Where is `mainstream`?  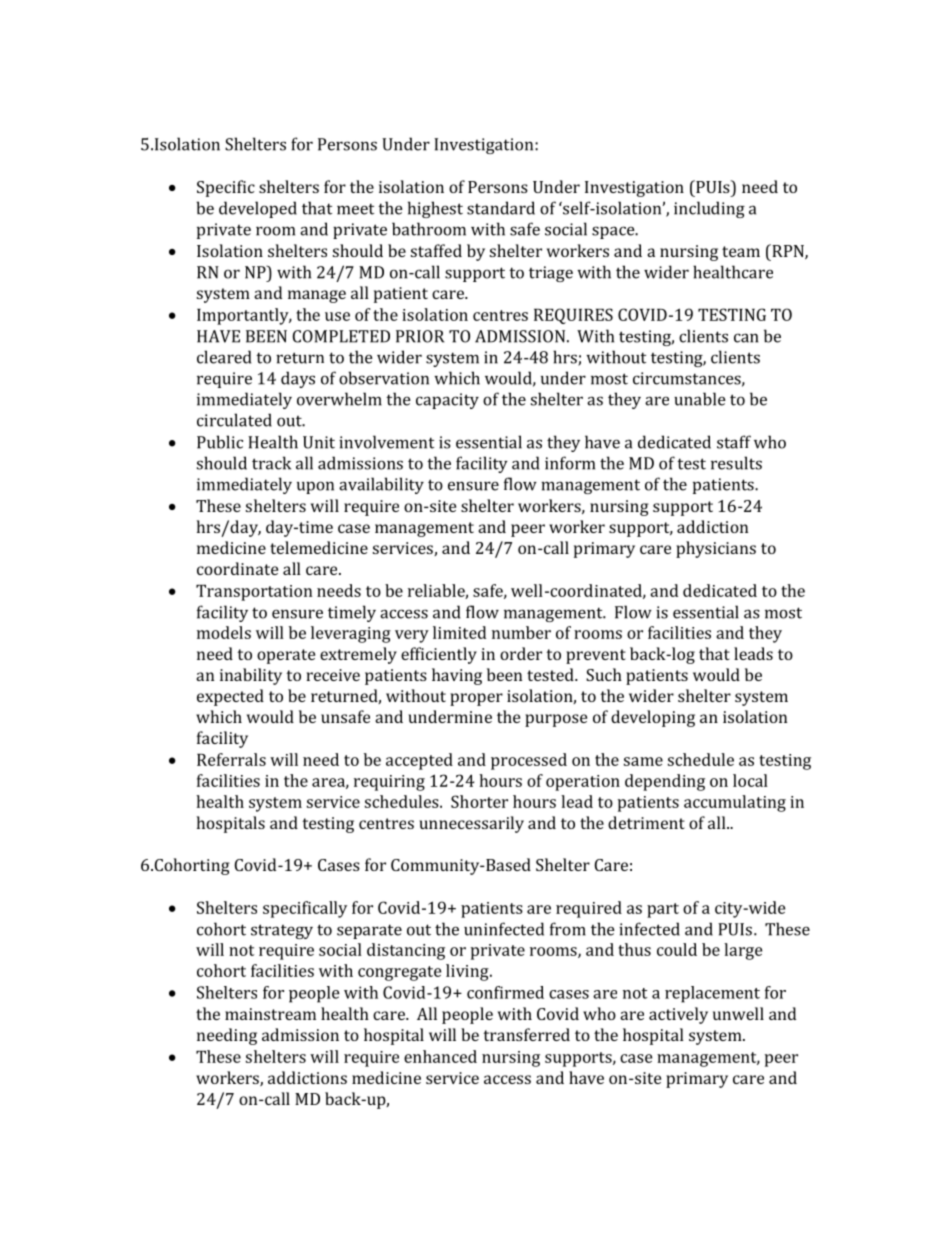
mainstream is located at coordinates (270, 1014).
